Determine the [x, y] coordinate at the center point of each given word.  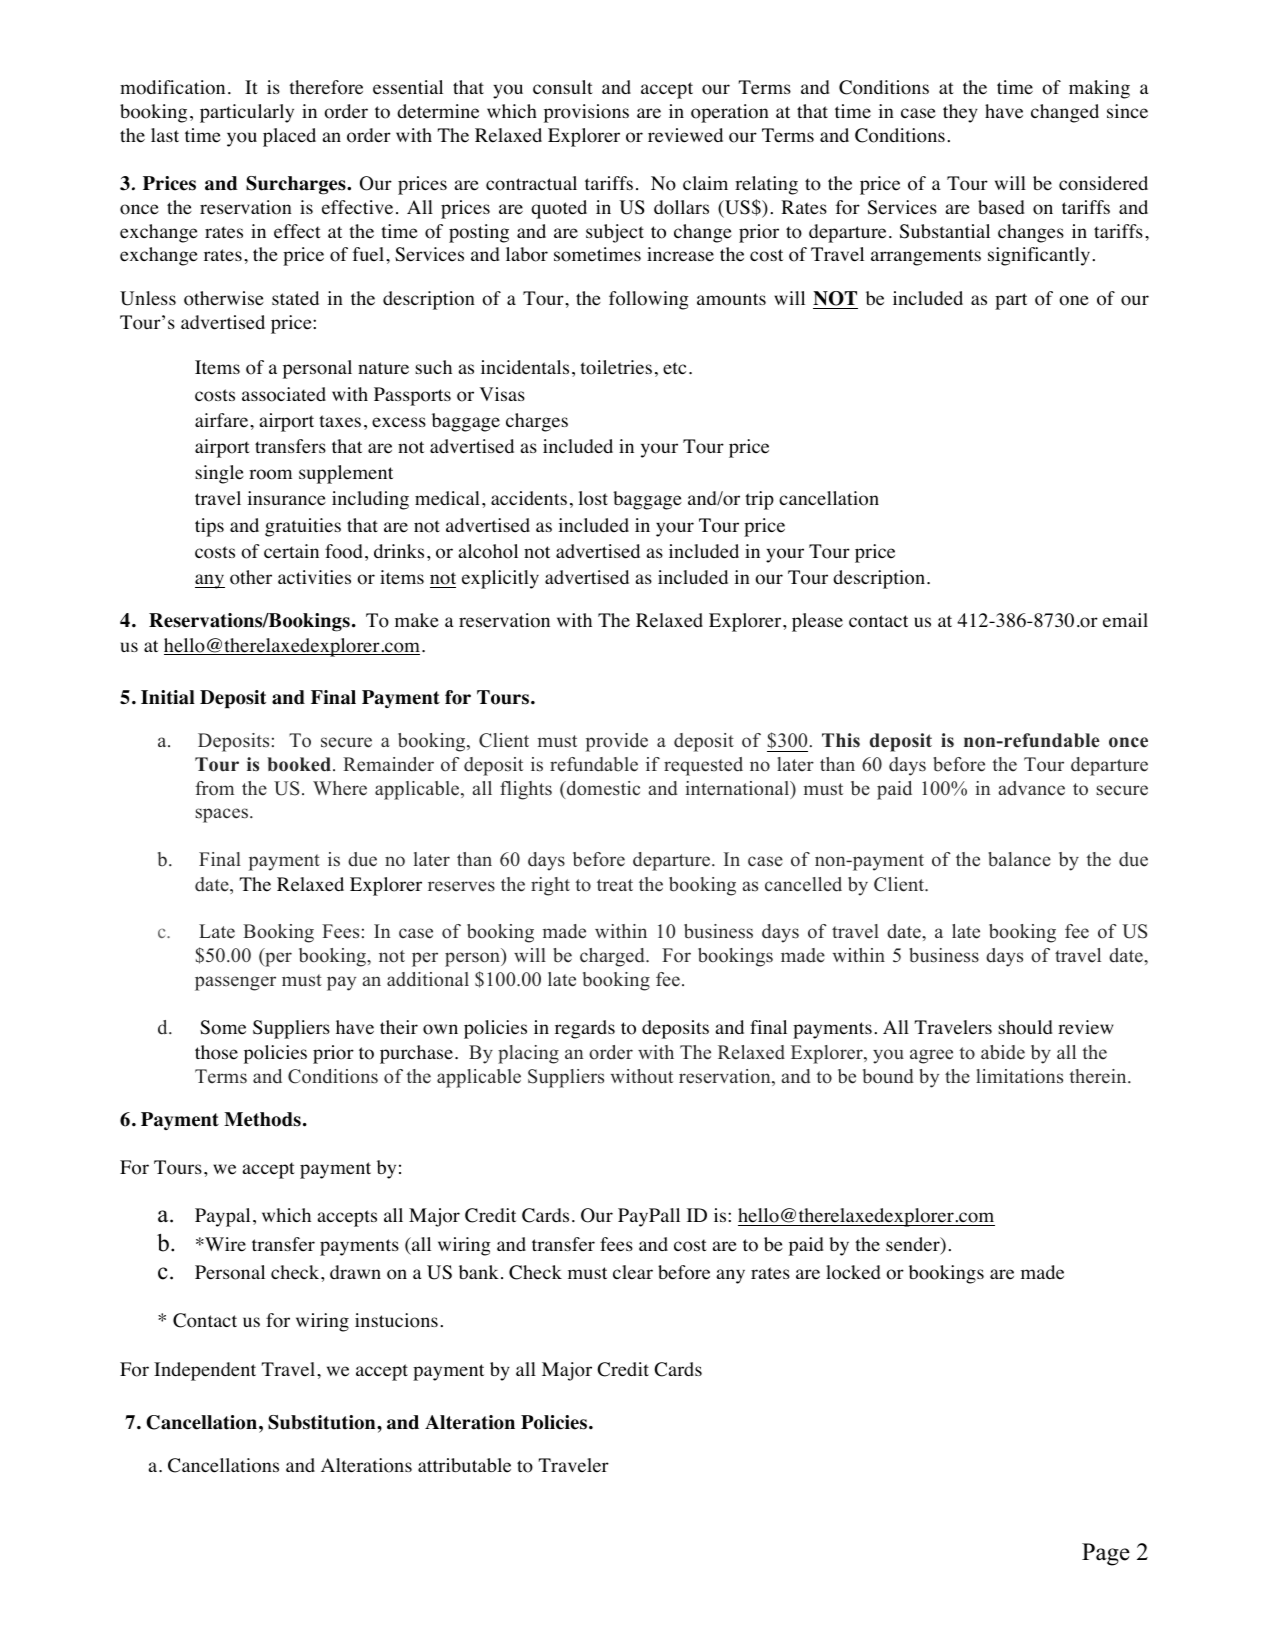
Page [1106, 1554]
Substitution [323, 1422]
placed [289, 137]
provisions [586, 113]
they [960, 113]
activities [314, 577]
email [1125, 620]
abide [1003, 1052]
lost [593, 498]
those [216, 1052]
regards [585, 1029]
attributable [464, 1465]
